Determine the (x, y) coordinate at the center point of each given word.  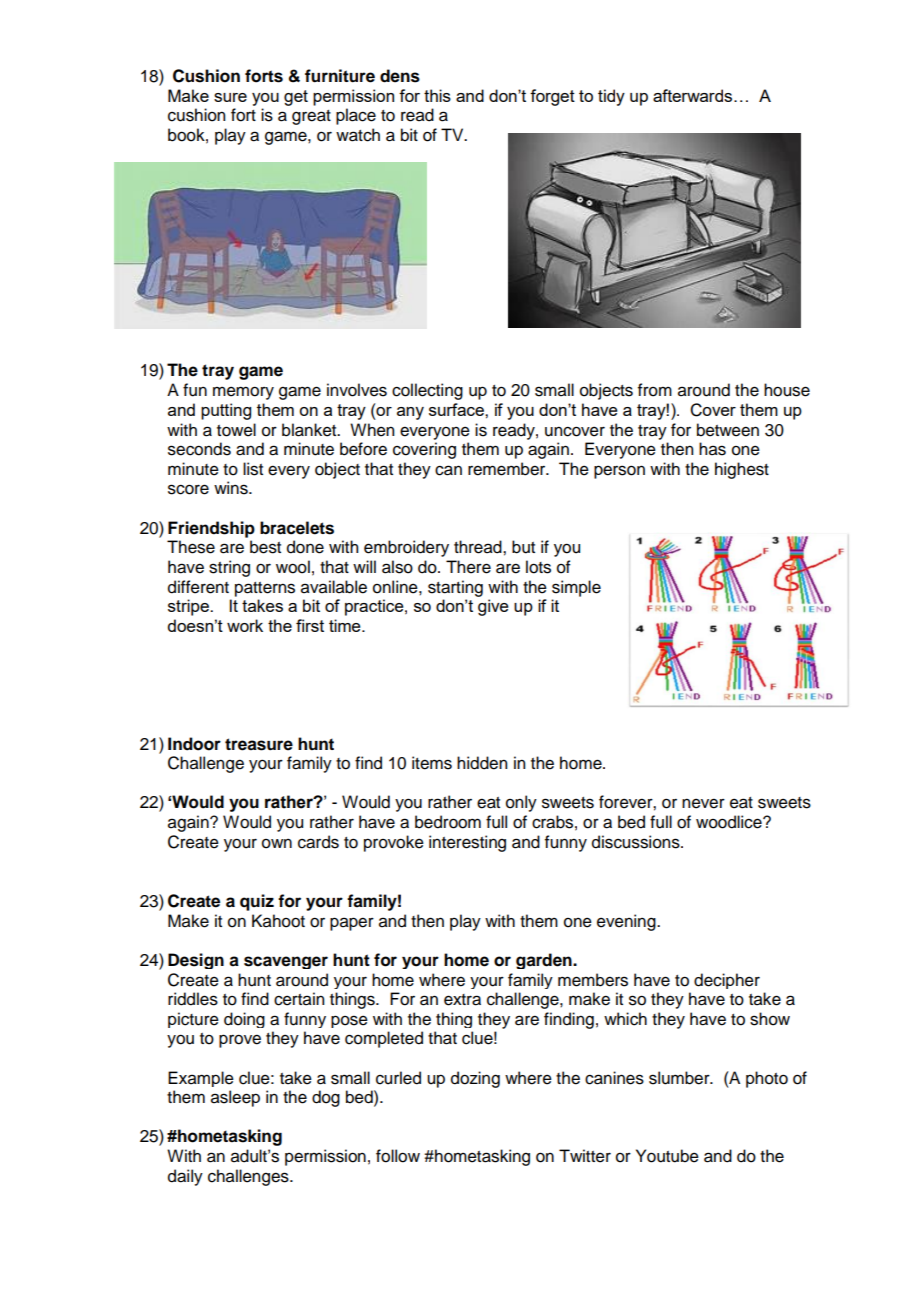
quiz (257, 902)
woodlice (730, 822)
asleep (235, 1098)
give (493, 607)
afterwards (694, 95)
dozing (475, 1079)
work (245, 625)
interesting (467, 843)
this (437, 95)
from (655, 390)
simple (576, 588)
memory (243, 393)
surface (457, 409)
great (311, 117)
